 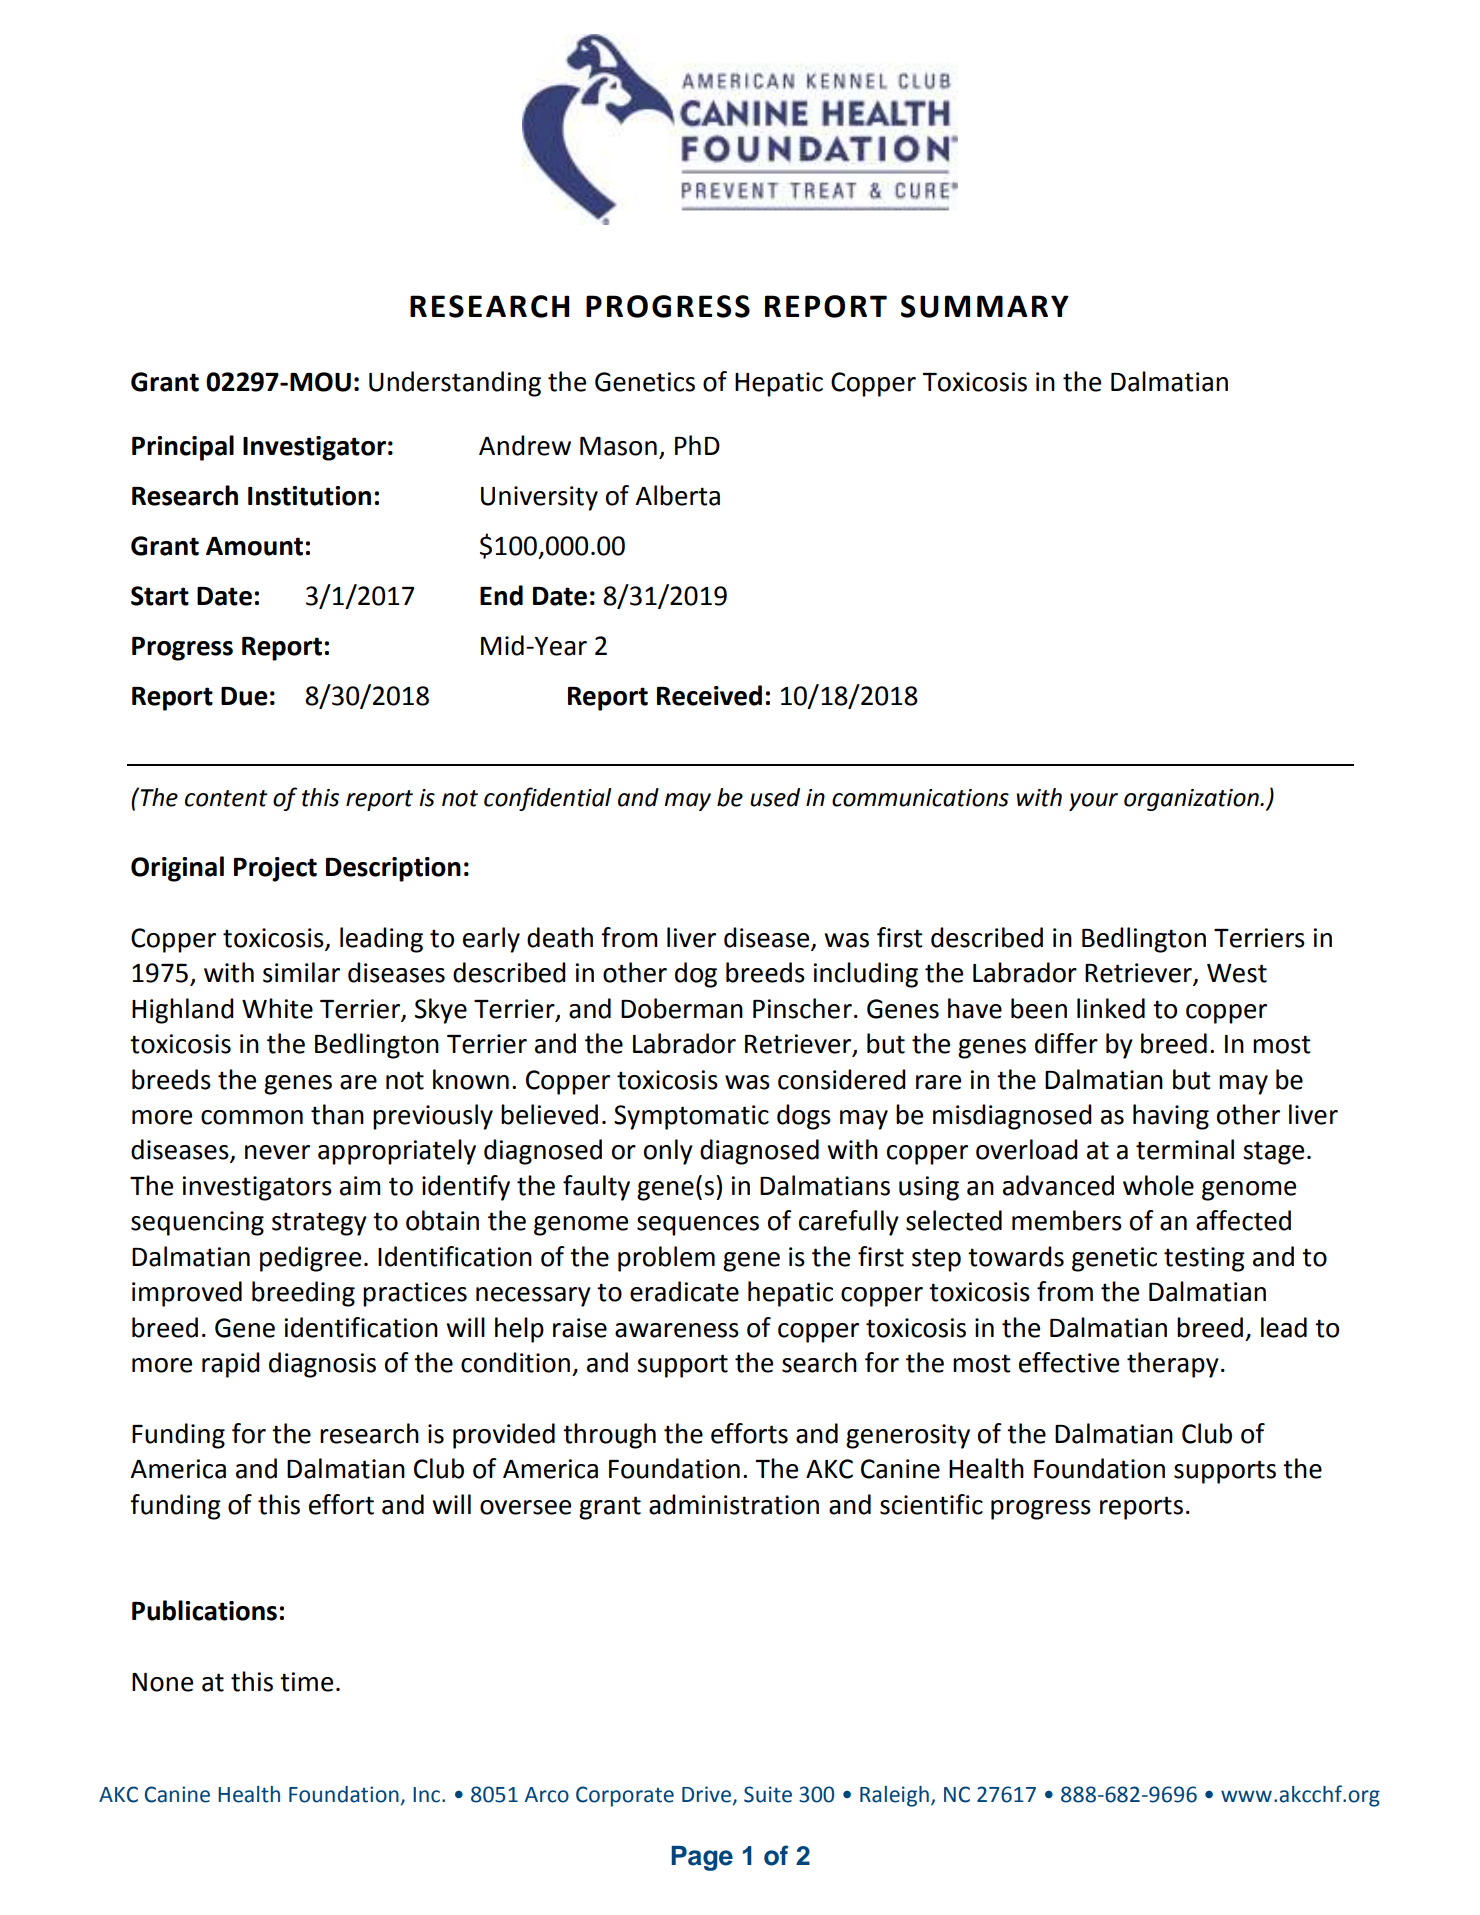 What do you see at coordinates (708, 1795) in the document?
I see `Drive` at bounding box center [708, 1795].
